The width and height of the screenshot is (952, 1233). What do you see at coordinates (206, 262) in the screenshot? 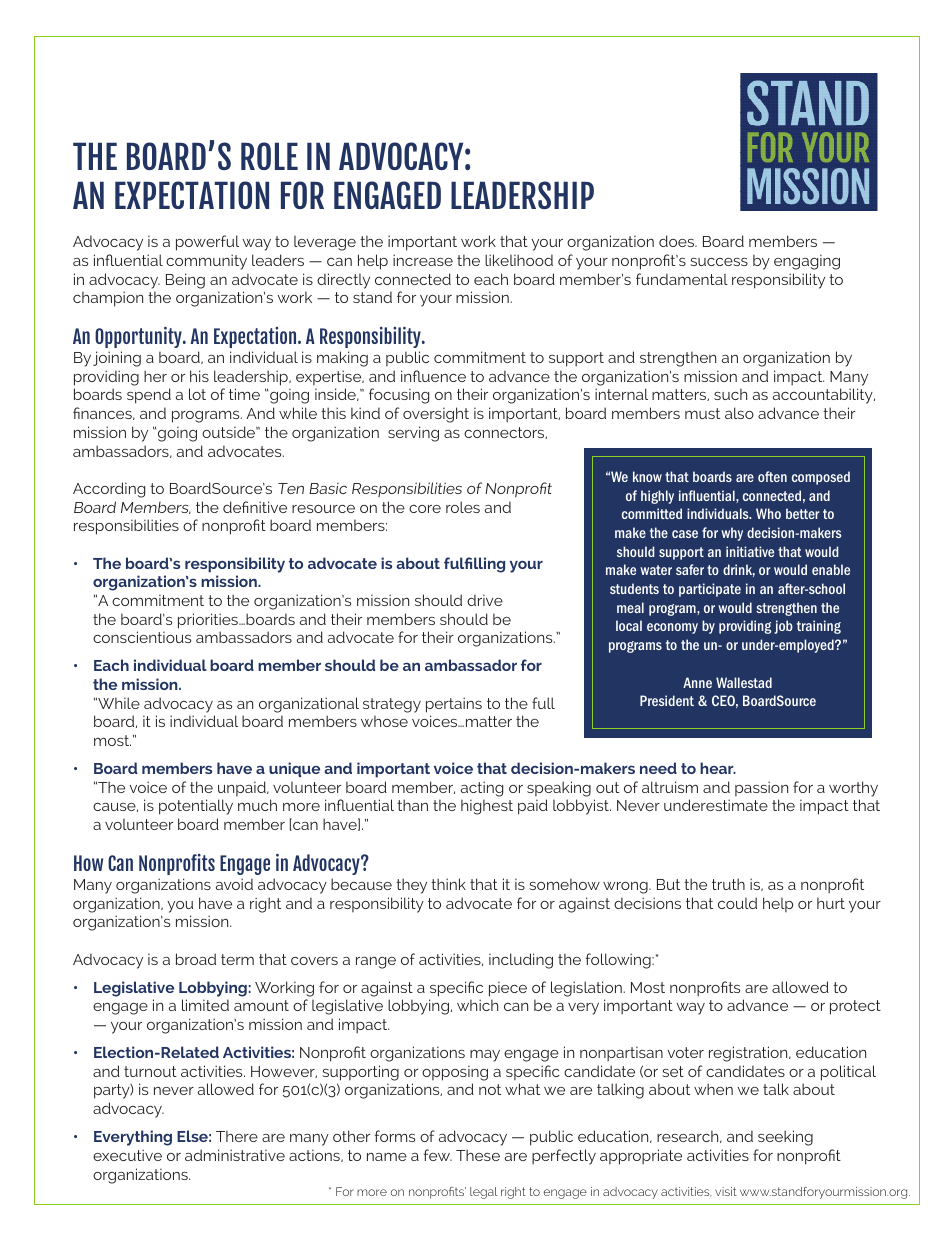
I see `community` at bounding box center [206, 262].
